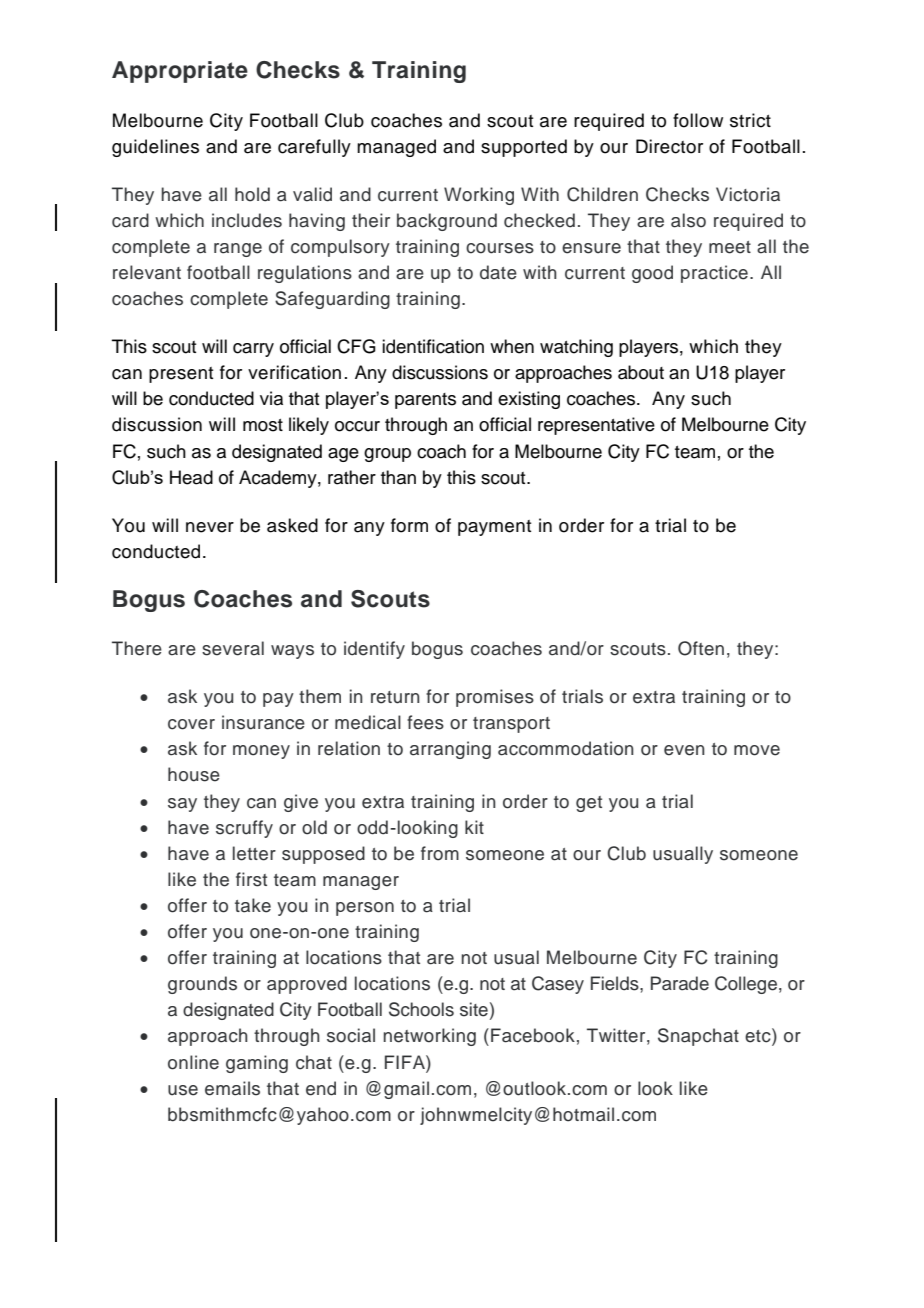 This image has height=1308, width=924. Describe the element at coordinates (193, 1062) in the image. I see `online` at that location.
